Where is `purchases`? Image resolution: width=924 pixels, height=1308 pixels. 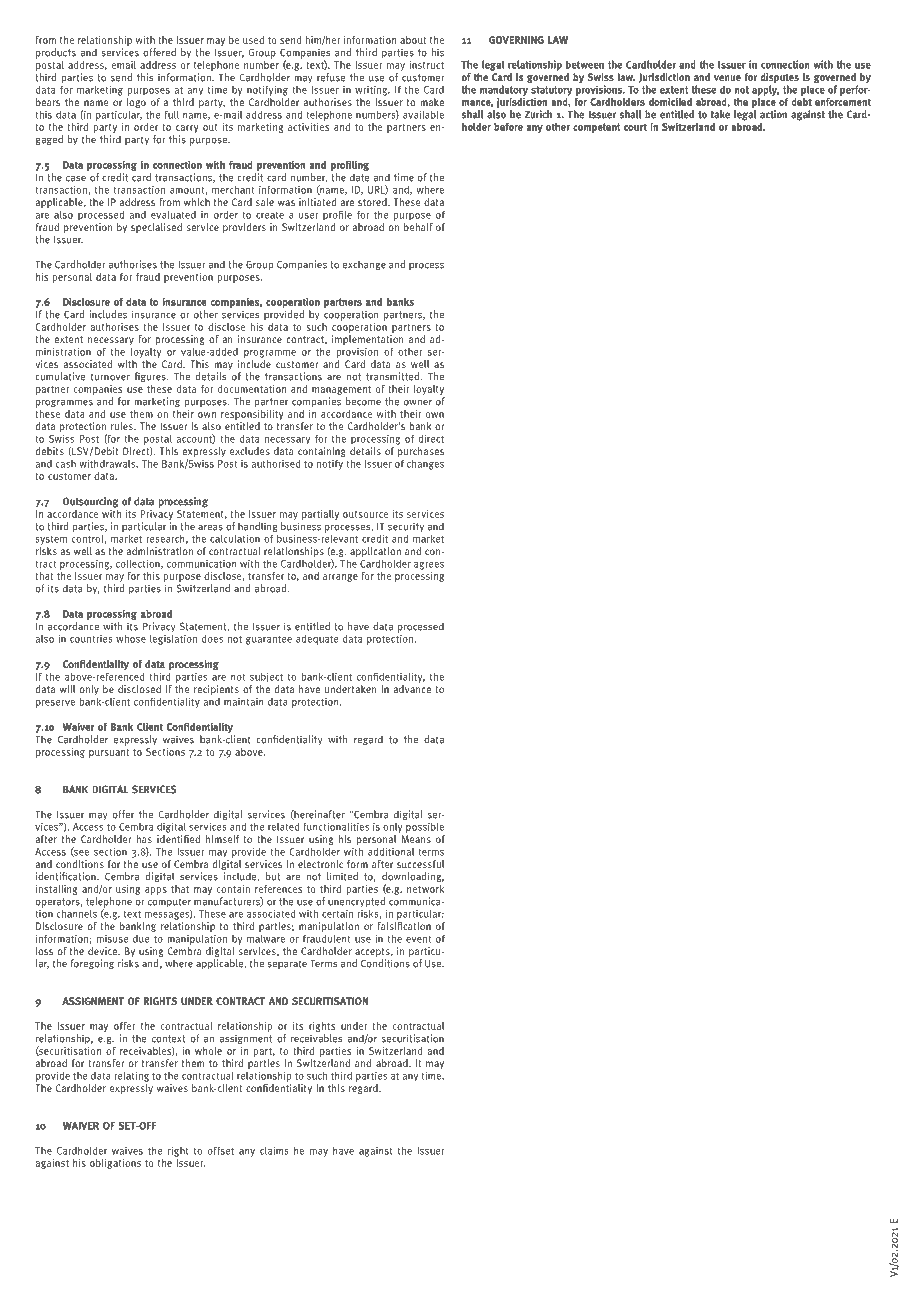 purchases is located at coordinates (421, 453).
